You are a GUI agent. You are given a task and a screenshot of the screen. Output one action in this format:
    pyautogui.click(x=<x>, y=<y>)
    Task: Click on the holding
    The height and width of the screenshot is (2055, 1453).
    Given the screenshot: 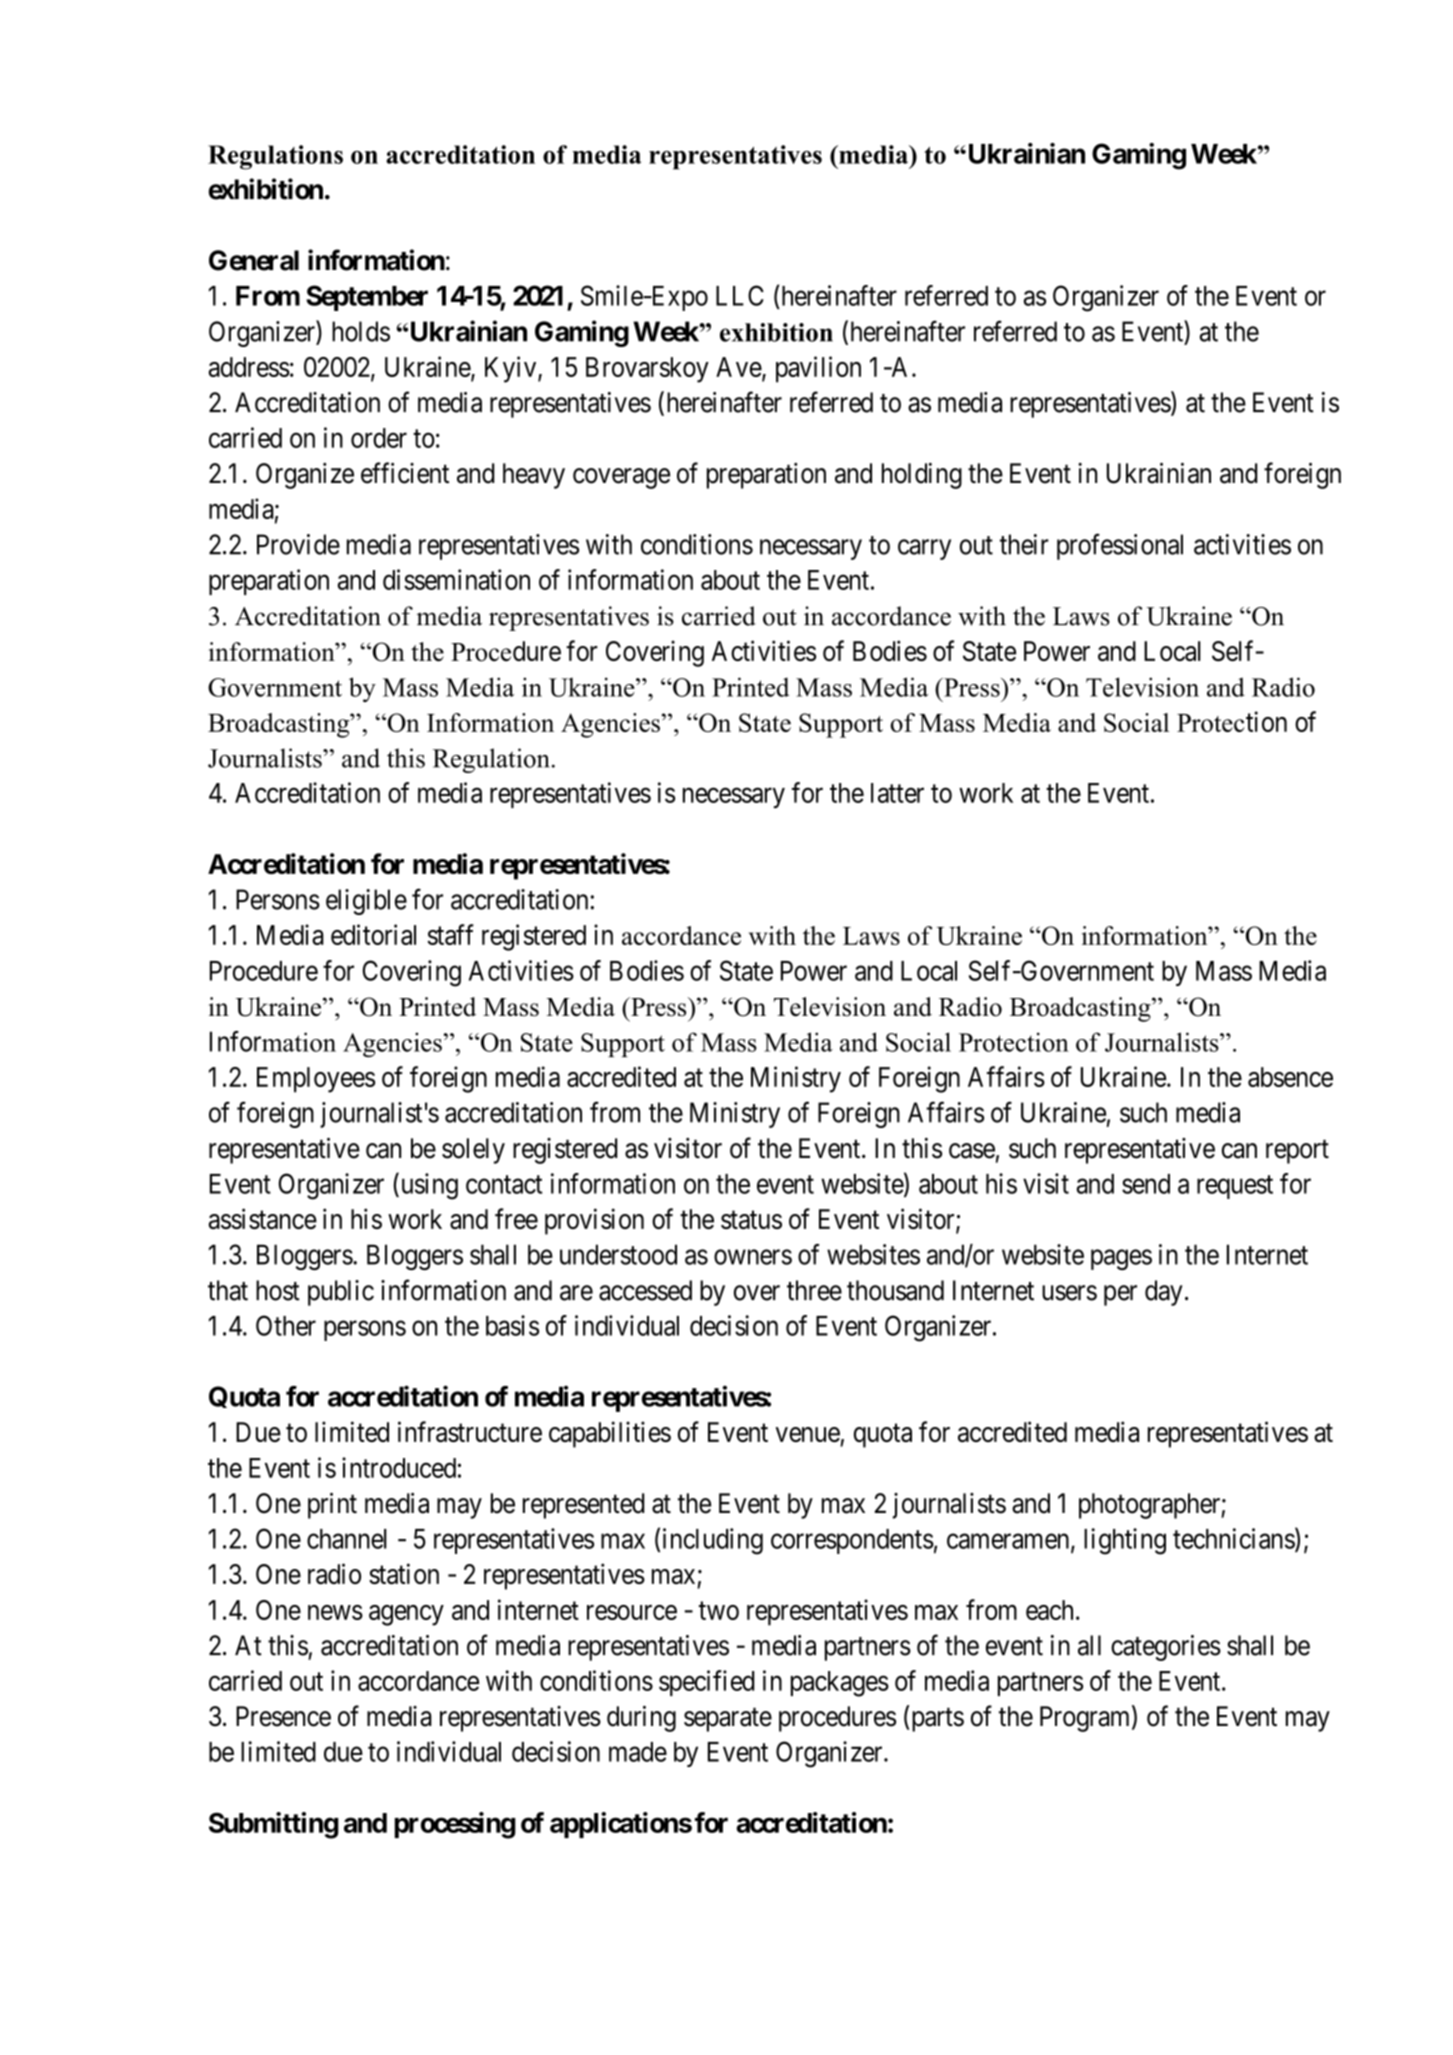 What is the action you would take?
    pyautogui.click(x=922, y=476)
